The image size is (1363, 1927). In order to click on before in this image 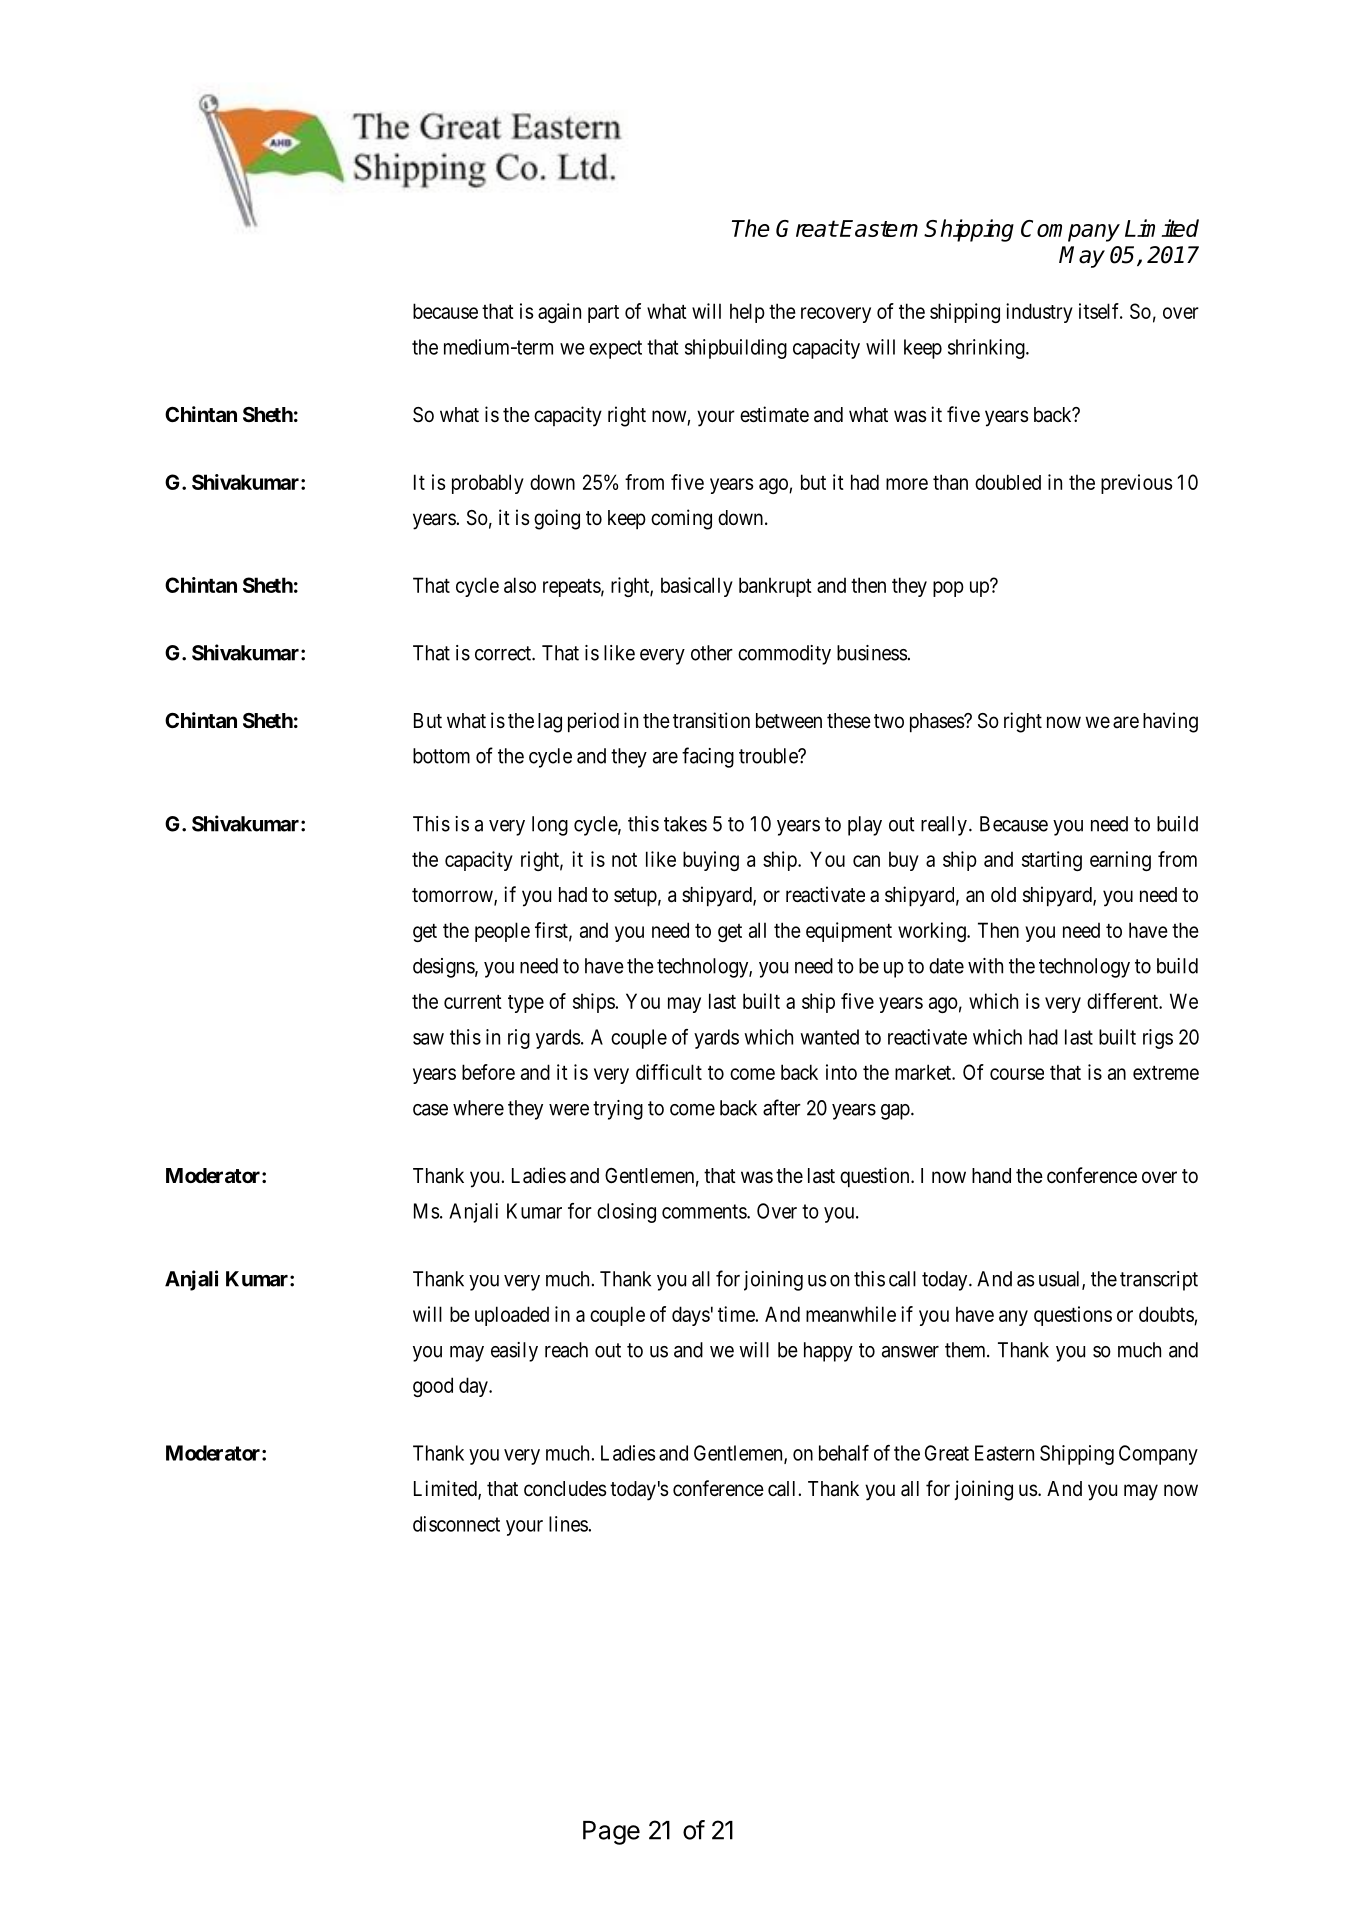, I will do `click(488, 1072)`.
